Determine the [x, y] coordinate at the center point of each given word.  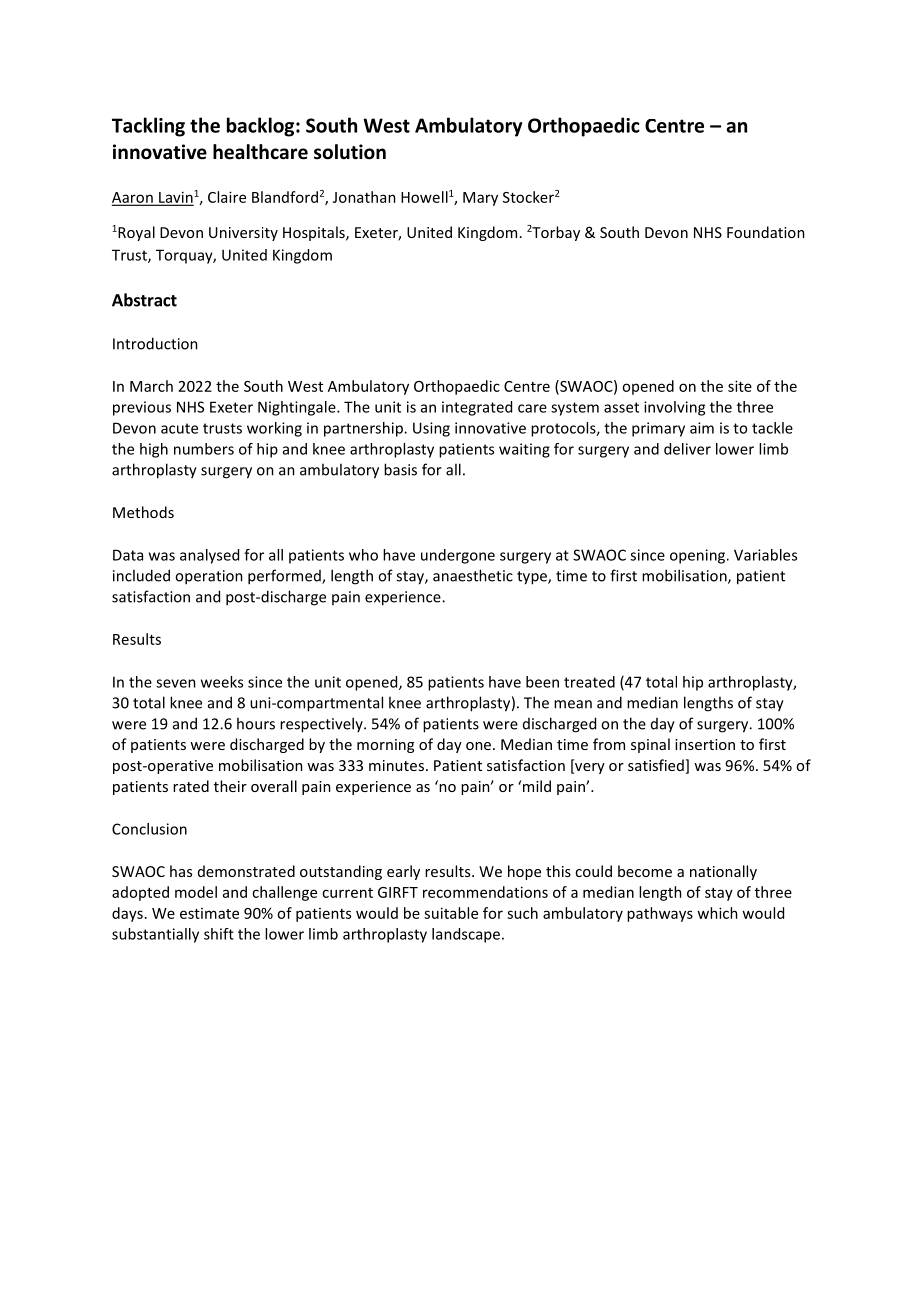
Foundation [766, 232]
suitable [451, 913]
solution [350, 152]
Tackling [148, 127]
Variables [765, 555]
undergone [458, 556]
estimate [209, 913]
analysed [209, 556]
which [717, 913]
